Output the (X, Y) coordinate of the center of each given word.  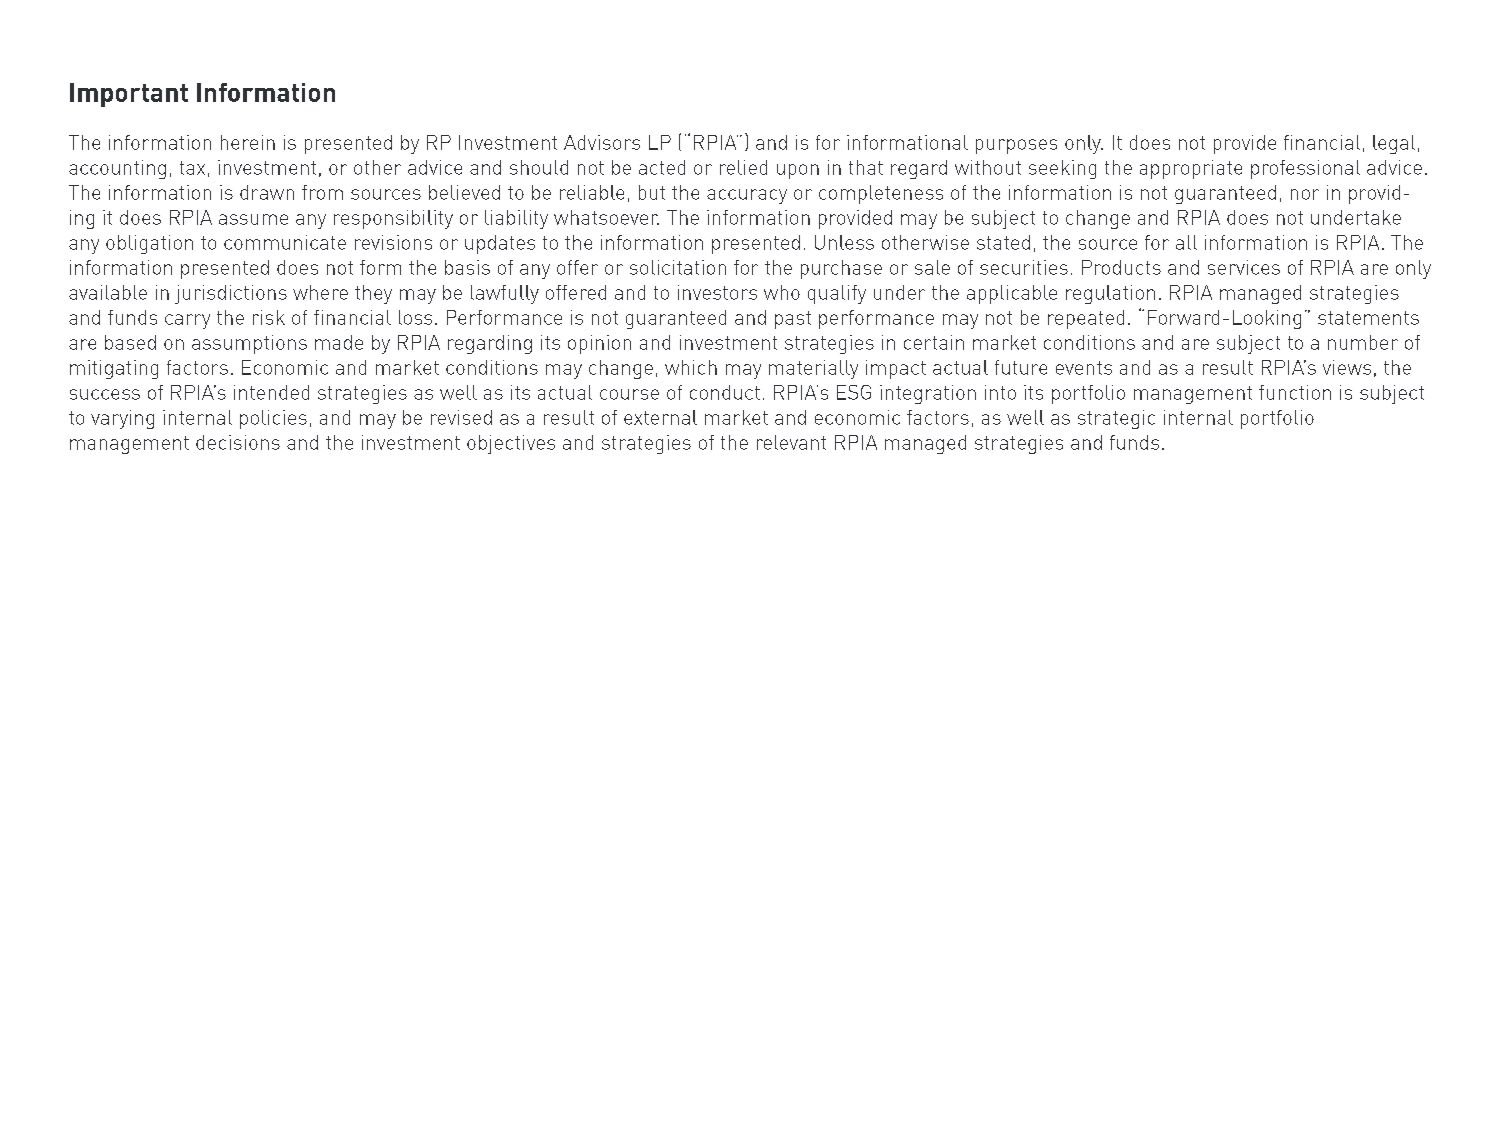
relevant (791, 442)
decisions (238, 442)
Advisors (602, 142)
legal (1394, 144)
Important (129, 95)
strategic (1116, 419)
